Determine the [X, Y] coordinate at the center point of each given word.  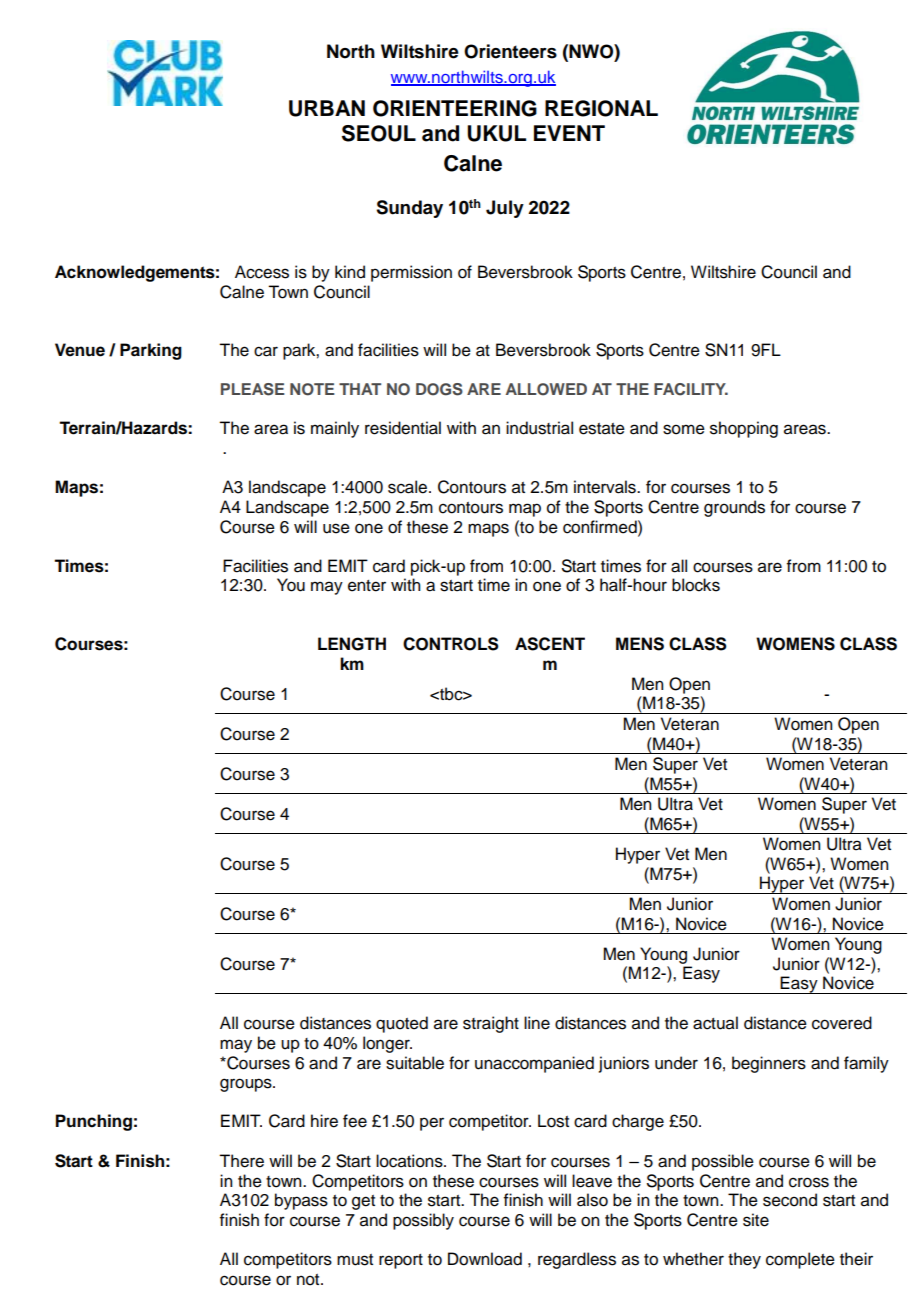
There [241, 1161]
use [336, 528]
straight [491, 1024]
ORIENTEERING [455, 108]
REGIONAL [601, 108]
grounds [734, 508]
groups [247, 1085]
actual [715, 1023]
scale [409, 487]
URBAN [327, 108]
